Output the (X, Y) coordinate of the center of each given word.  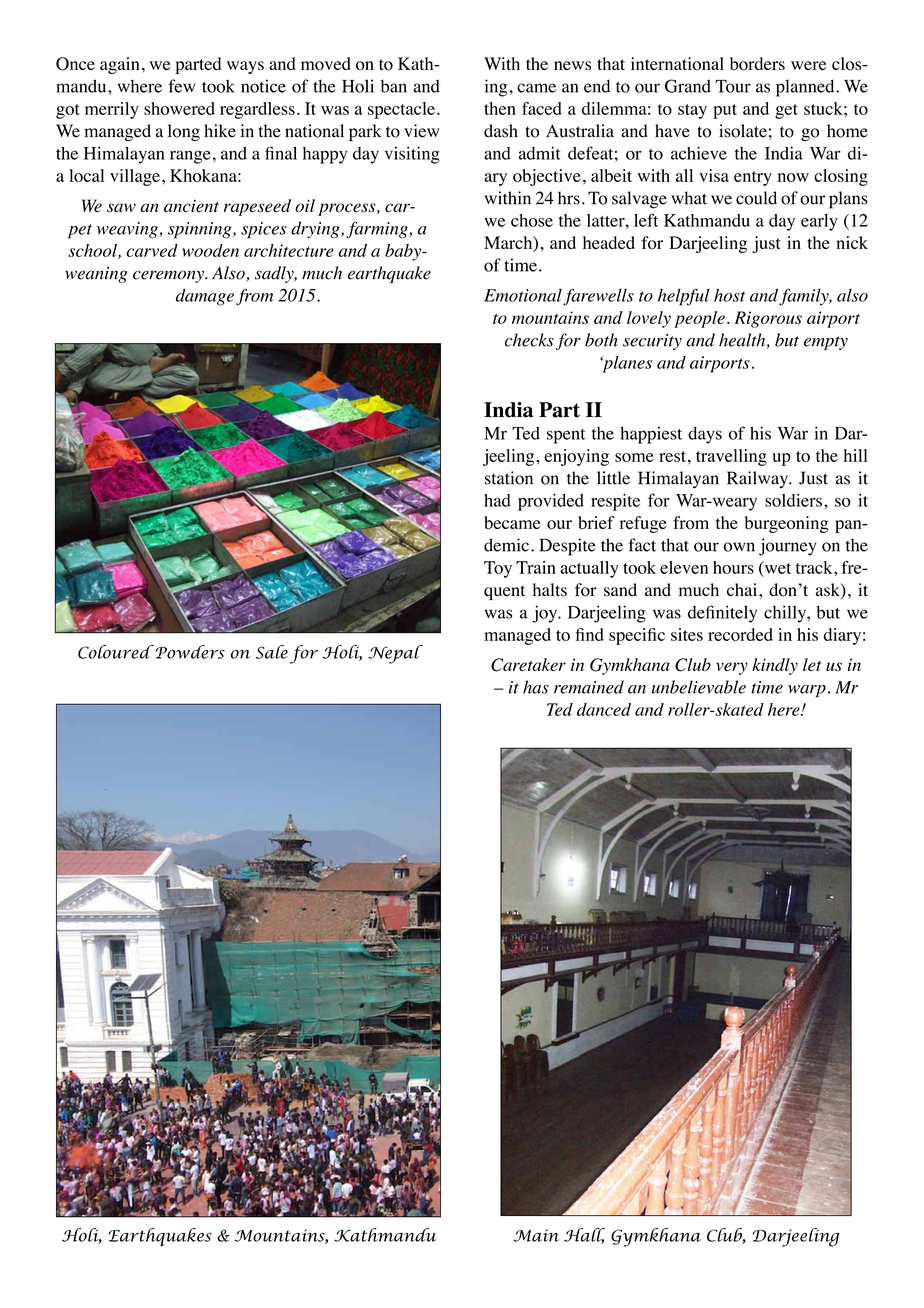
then (500, 108)
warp (807, 691)
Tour (733, 86)
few (182, 86)
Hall (584, 1236)
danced (604, 709)
